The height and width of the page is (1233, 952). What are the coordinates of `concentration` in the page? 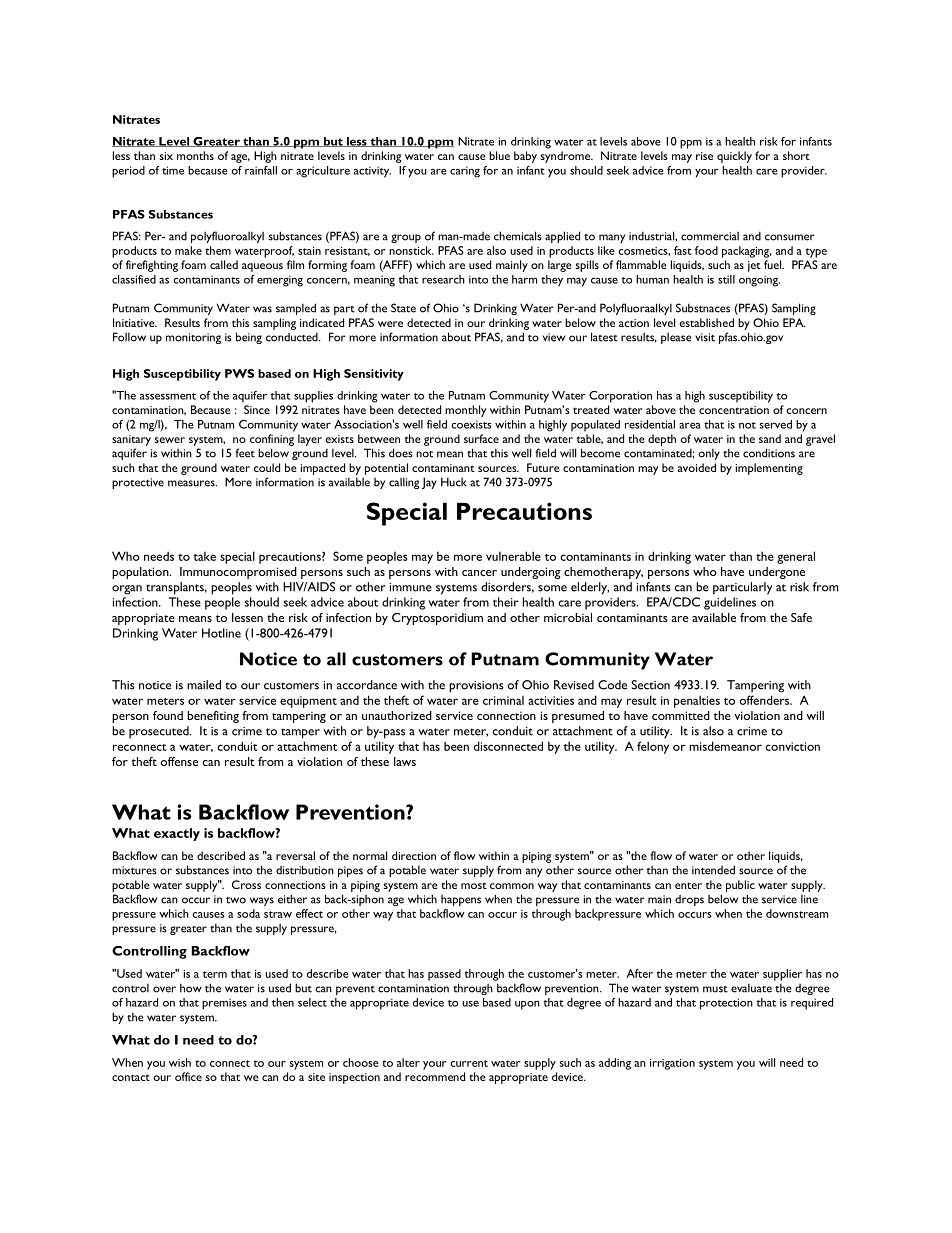 It's located at (734, 410).
